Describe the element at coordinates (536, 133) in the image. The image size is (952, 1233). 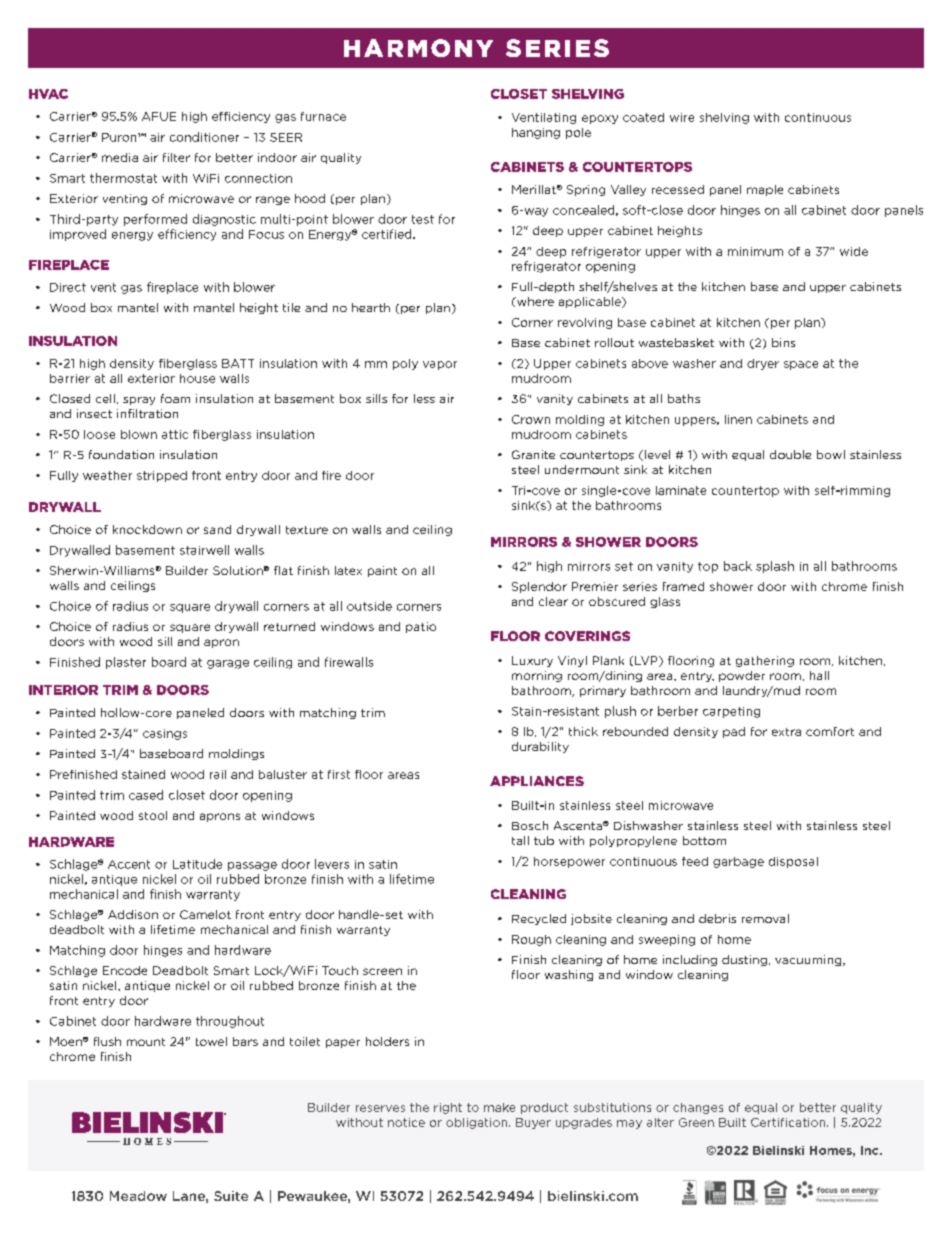
I see `hanging` at that location.
